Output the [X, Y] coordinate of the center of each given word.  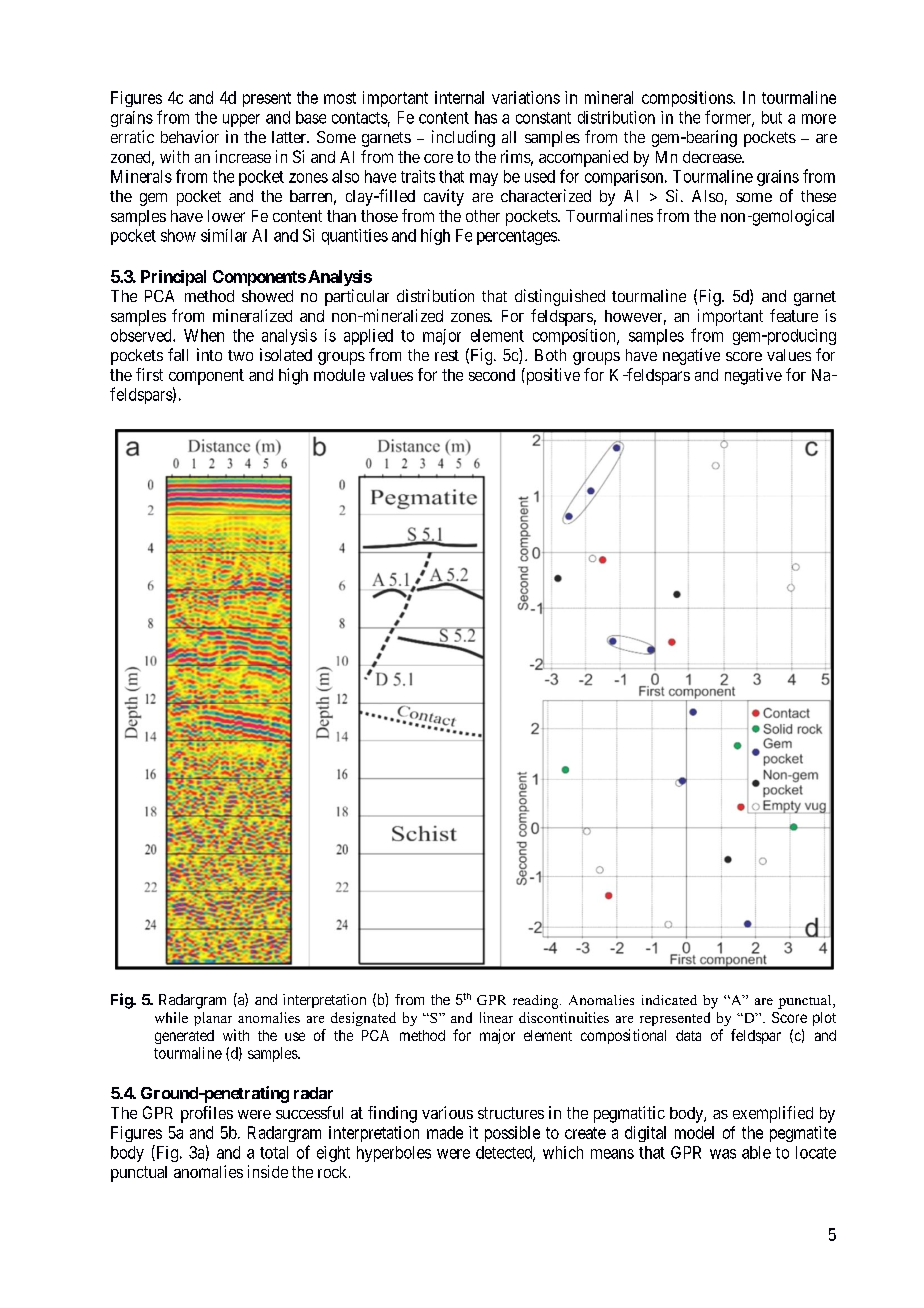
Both [550, 355]
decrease [713, 157]
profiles [207, 1114]
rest [447, 355]
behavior [190, 136]
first [149, 374]
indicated [669, 1000]
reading [537, 1002]
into [209, 354]
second [492, 375]
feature [794, 315]
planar [213, 1019]
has [486, 117]
